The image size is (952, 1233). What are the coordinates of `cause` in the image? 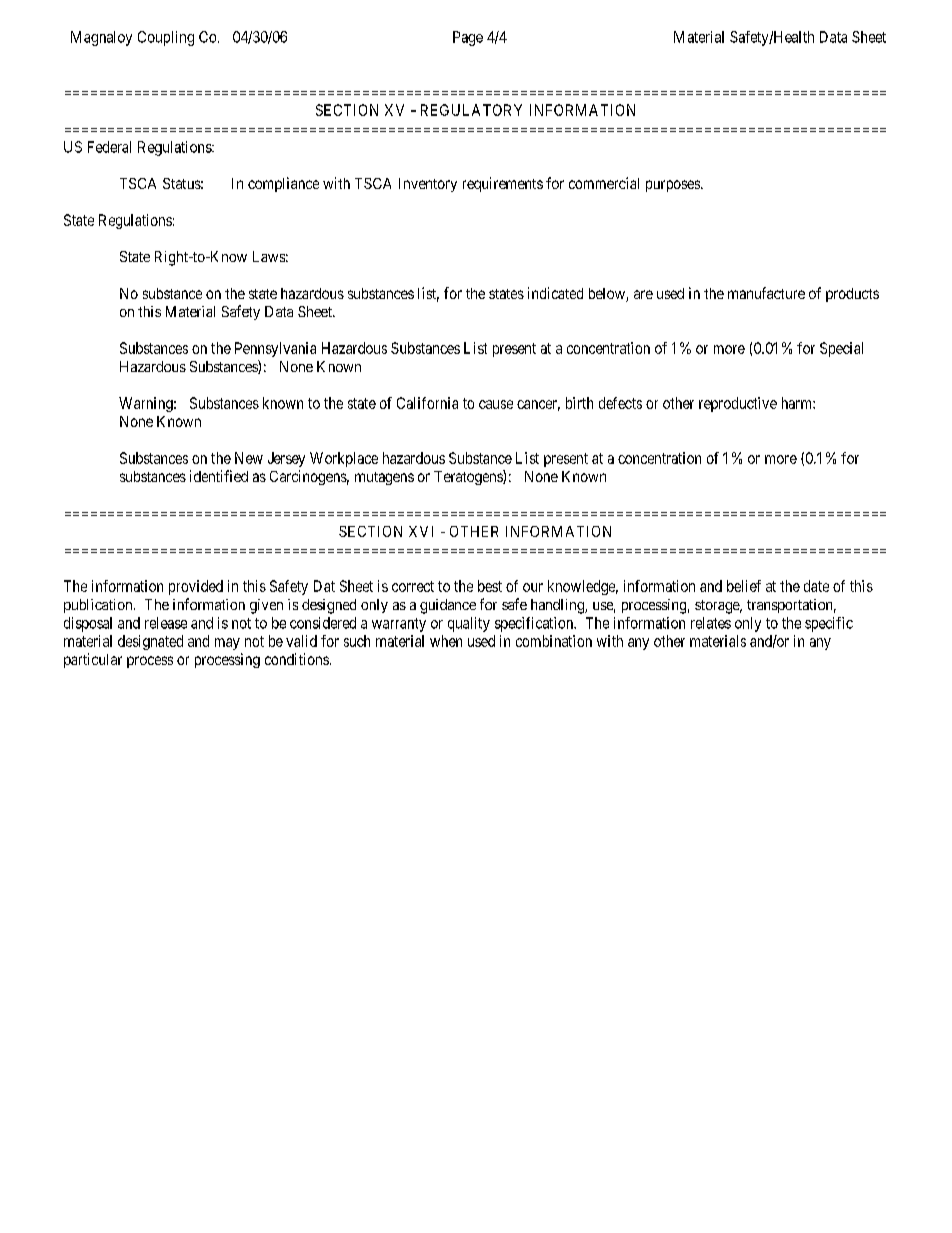 It's located at (496, 404).
